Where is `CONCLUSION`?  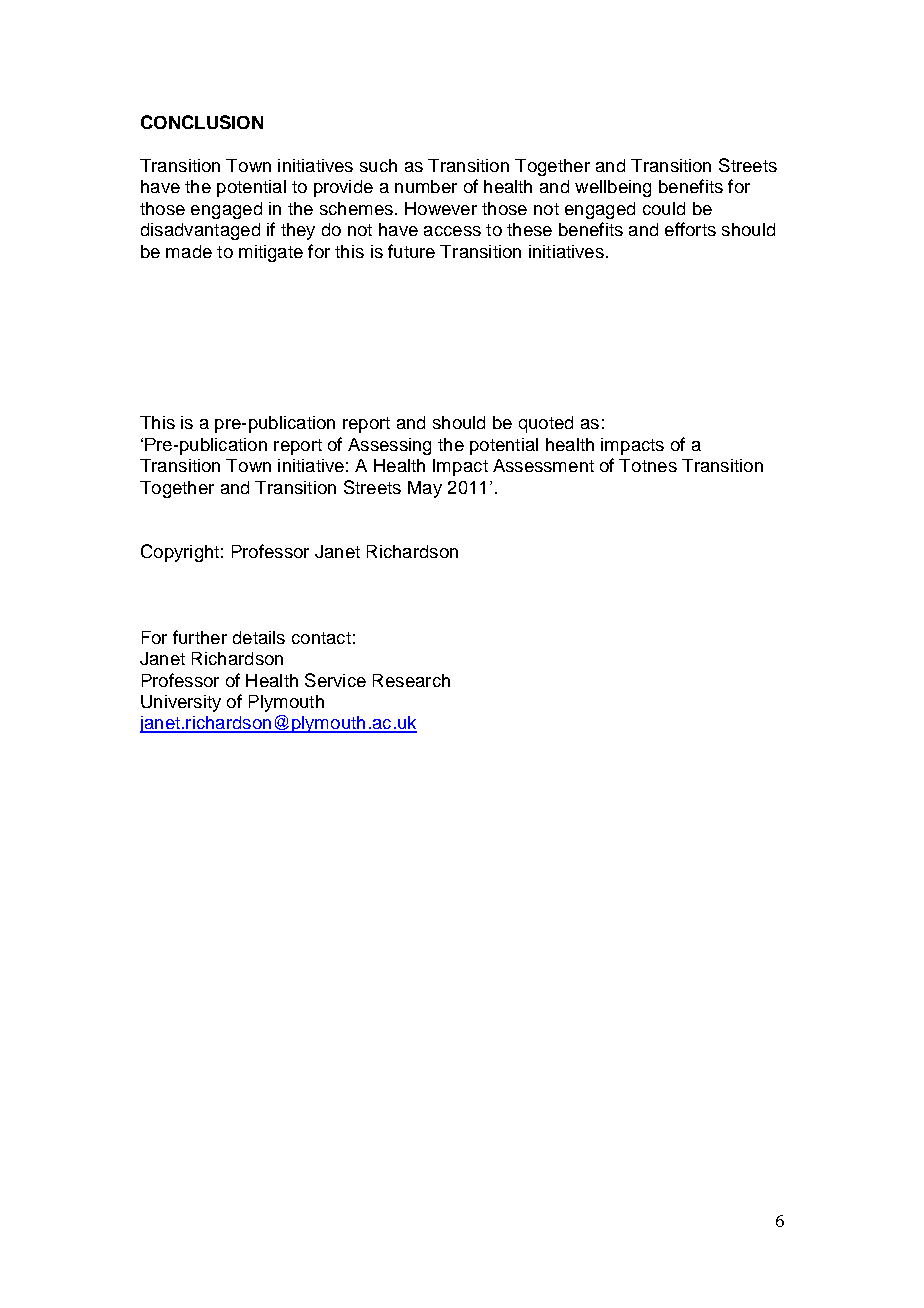 CONCLUSION is located at coordinates (202, 122).
